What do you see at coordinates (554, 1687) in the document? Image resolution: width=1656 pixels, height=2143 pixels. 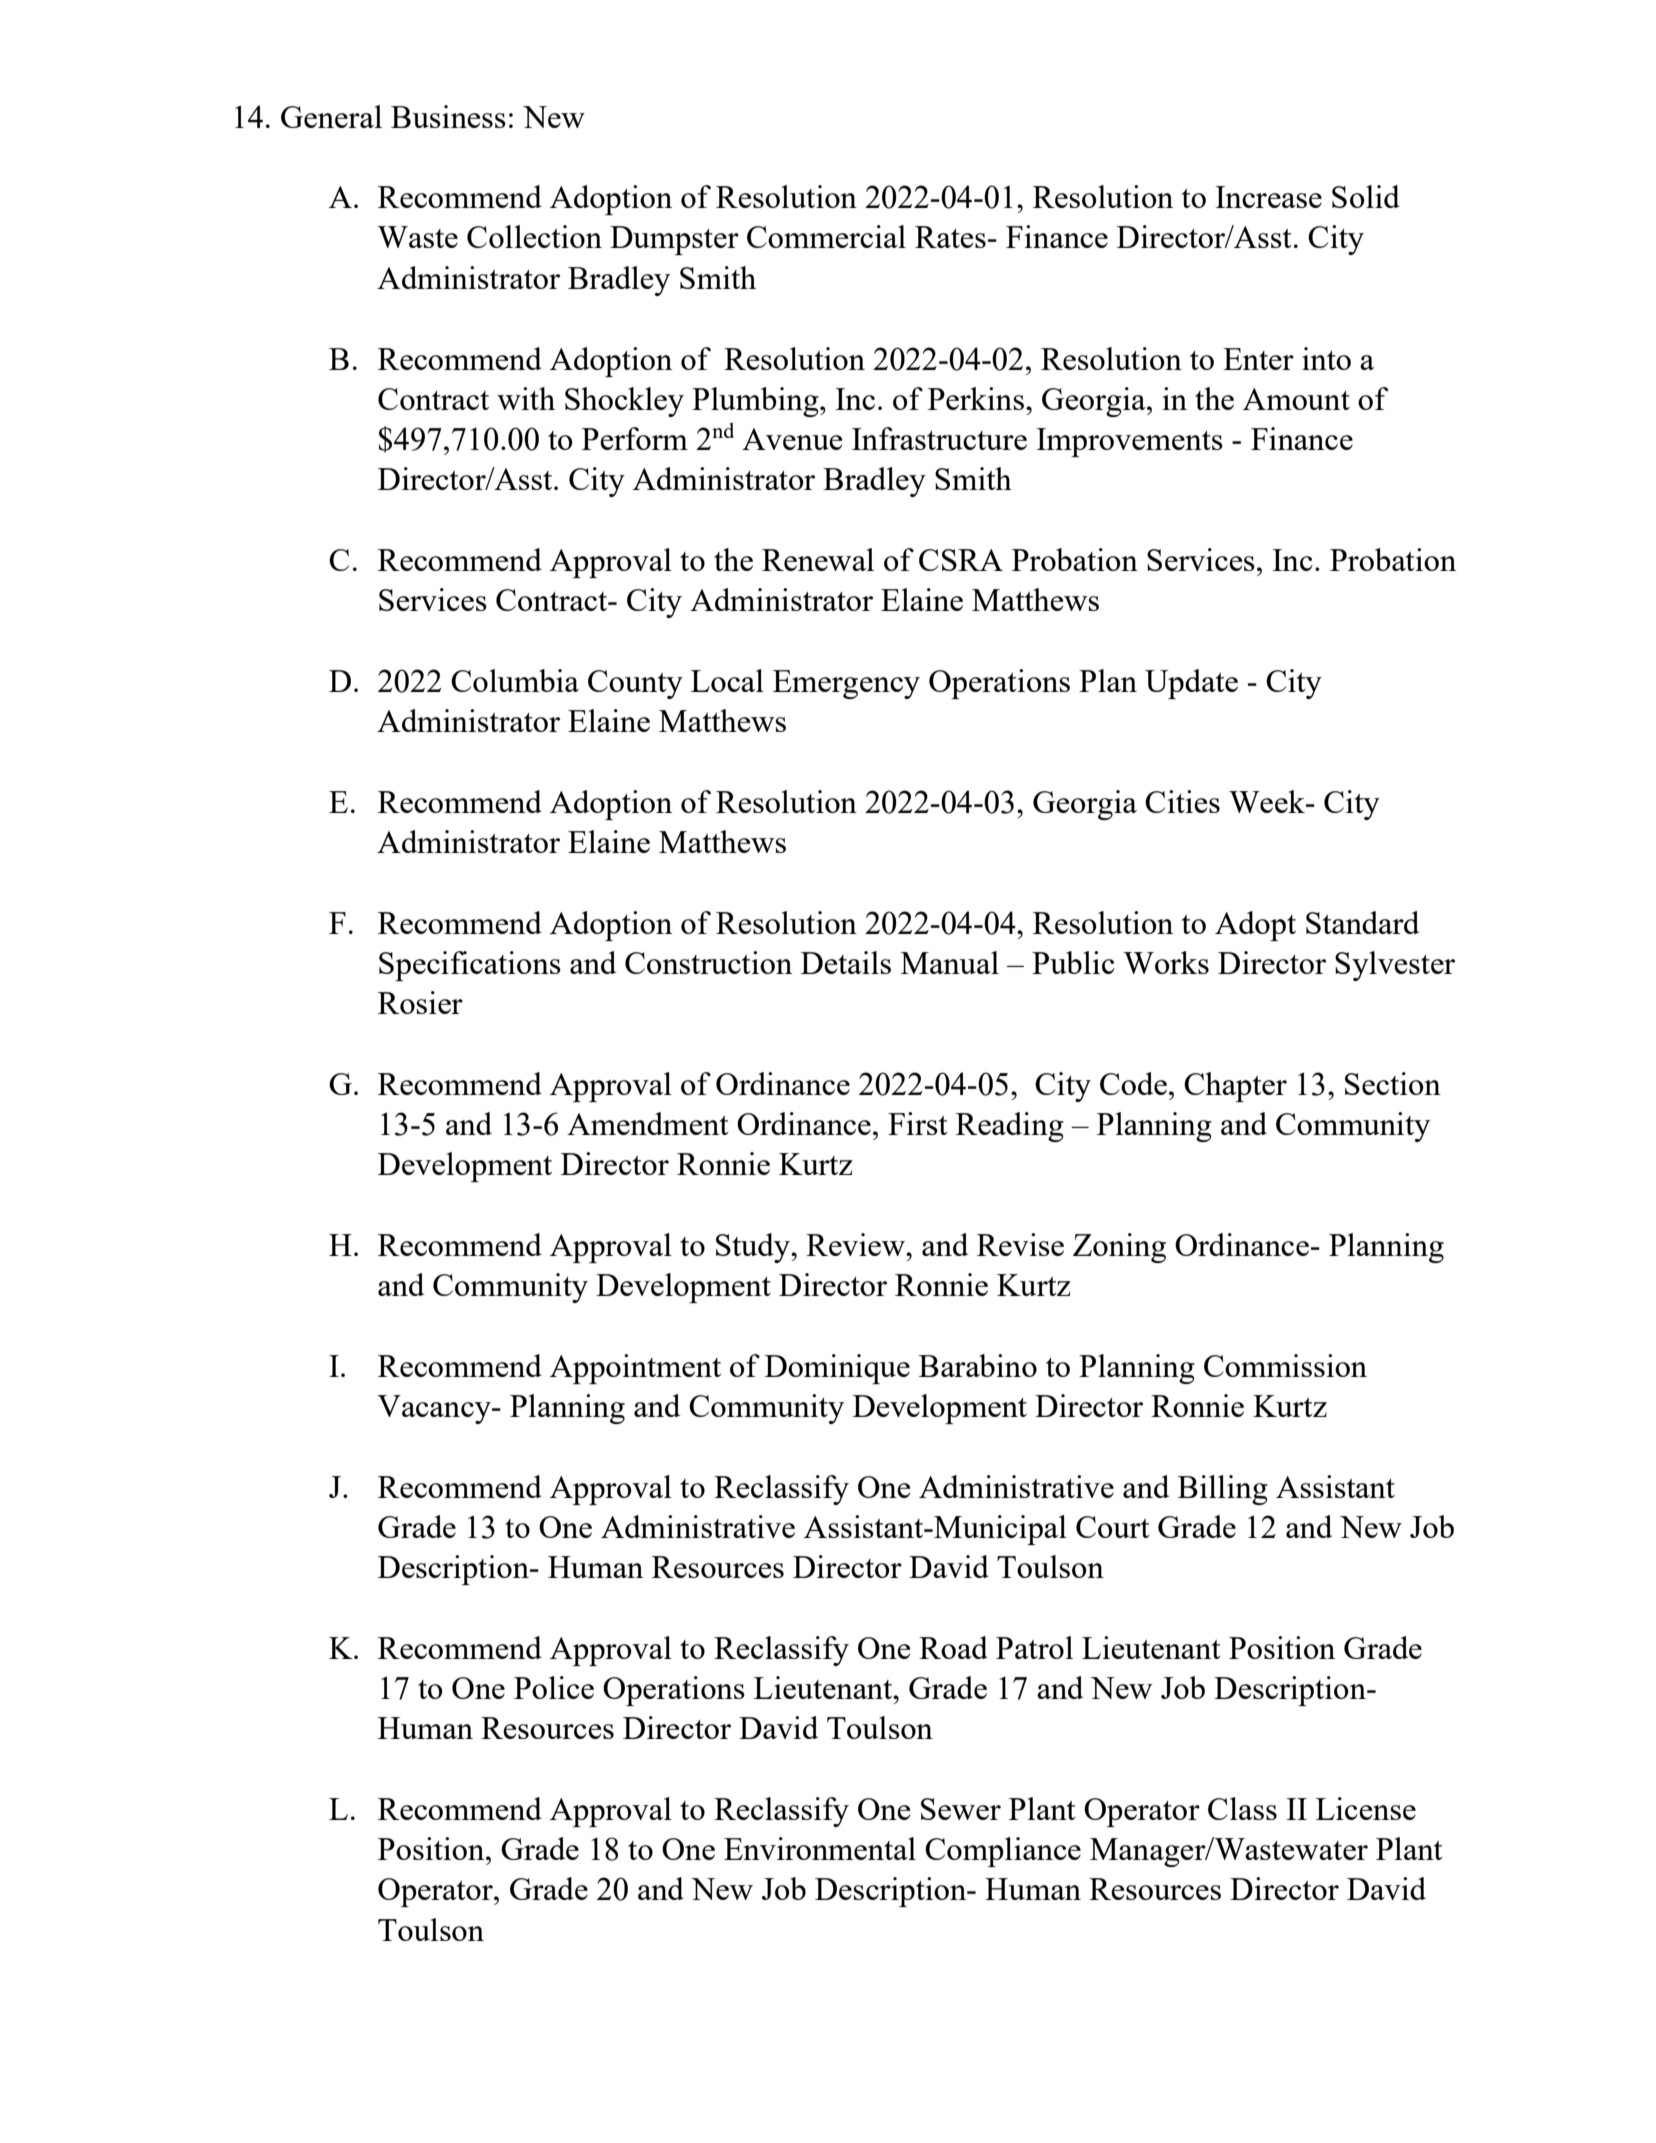 I see `Police` at bounding box center [554, 1687].
